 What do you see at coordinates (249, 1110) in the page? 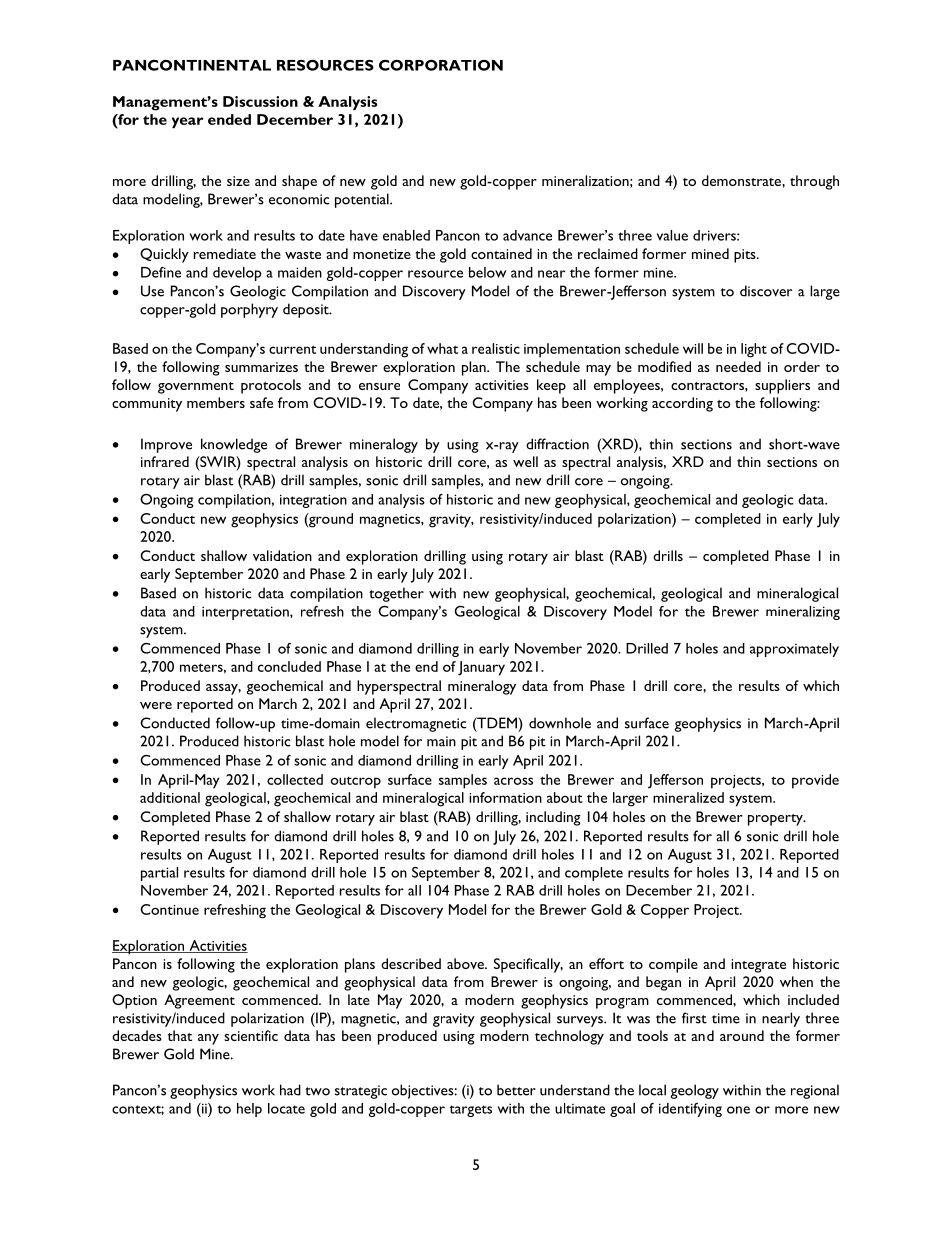
I see `help` at bounding box center [249, 1110].
